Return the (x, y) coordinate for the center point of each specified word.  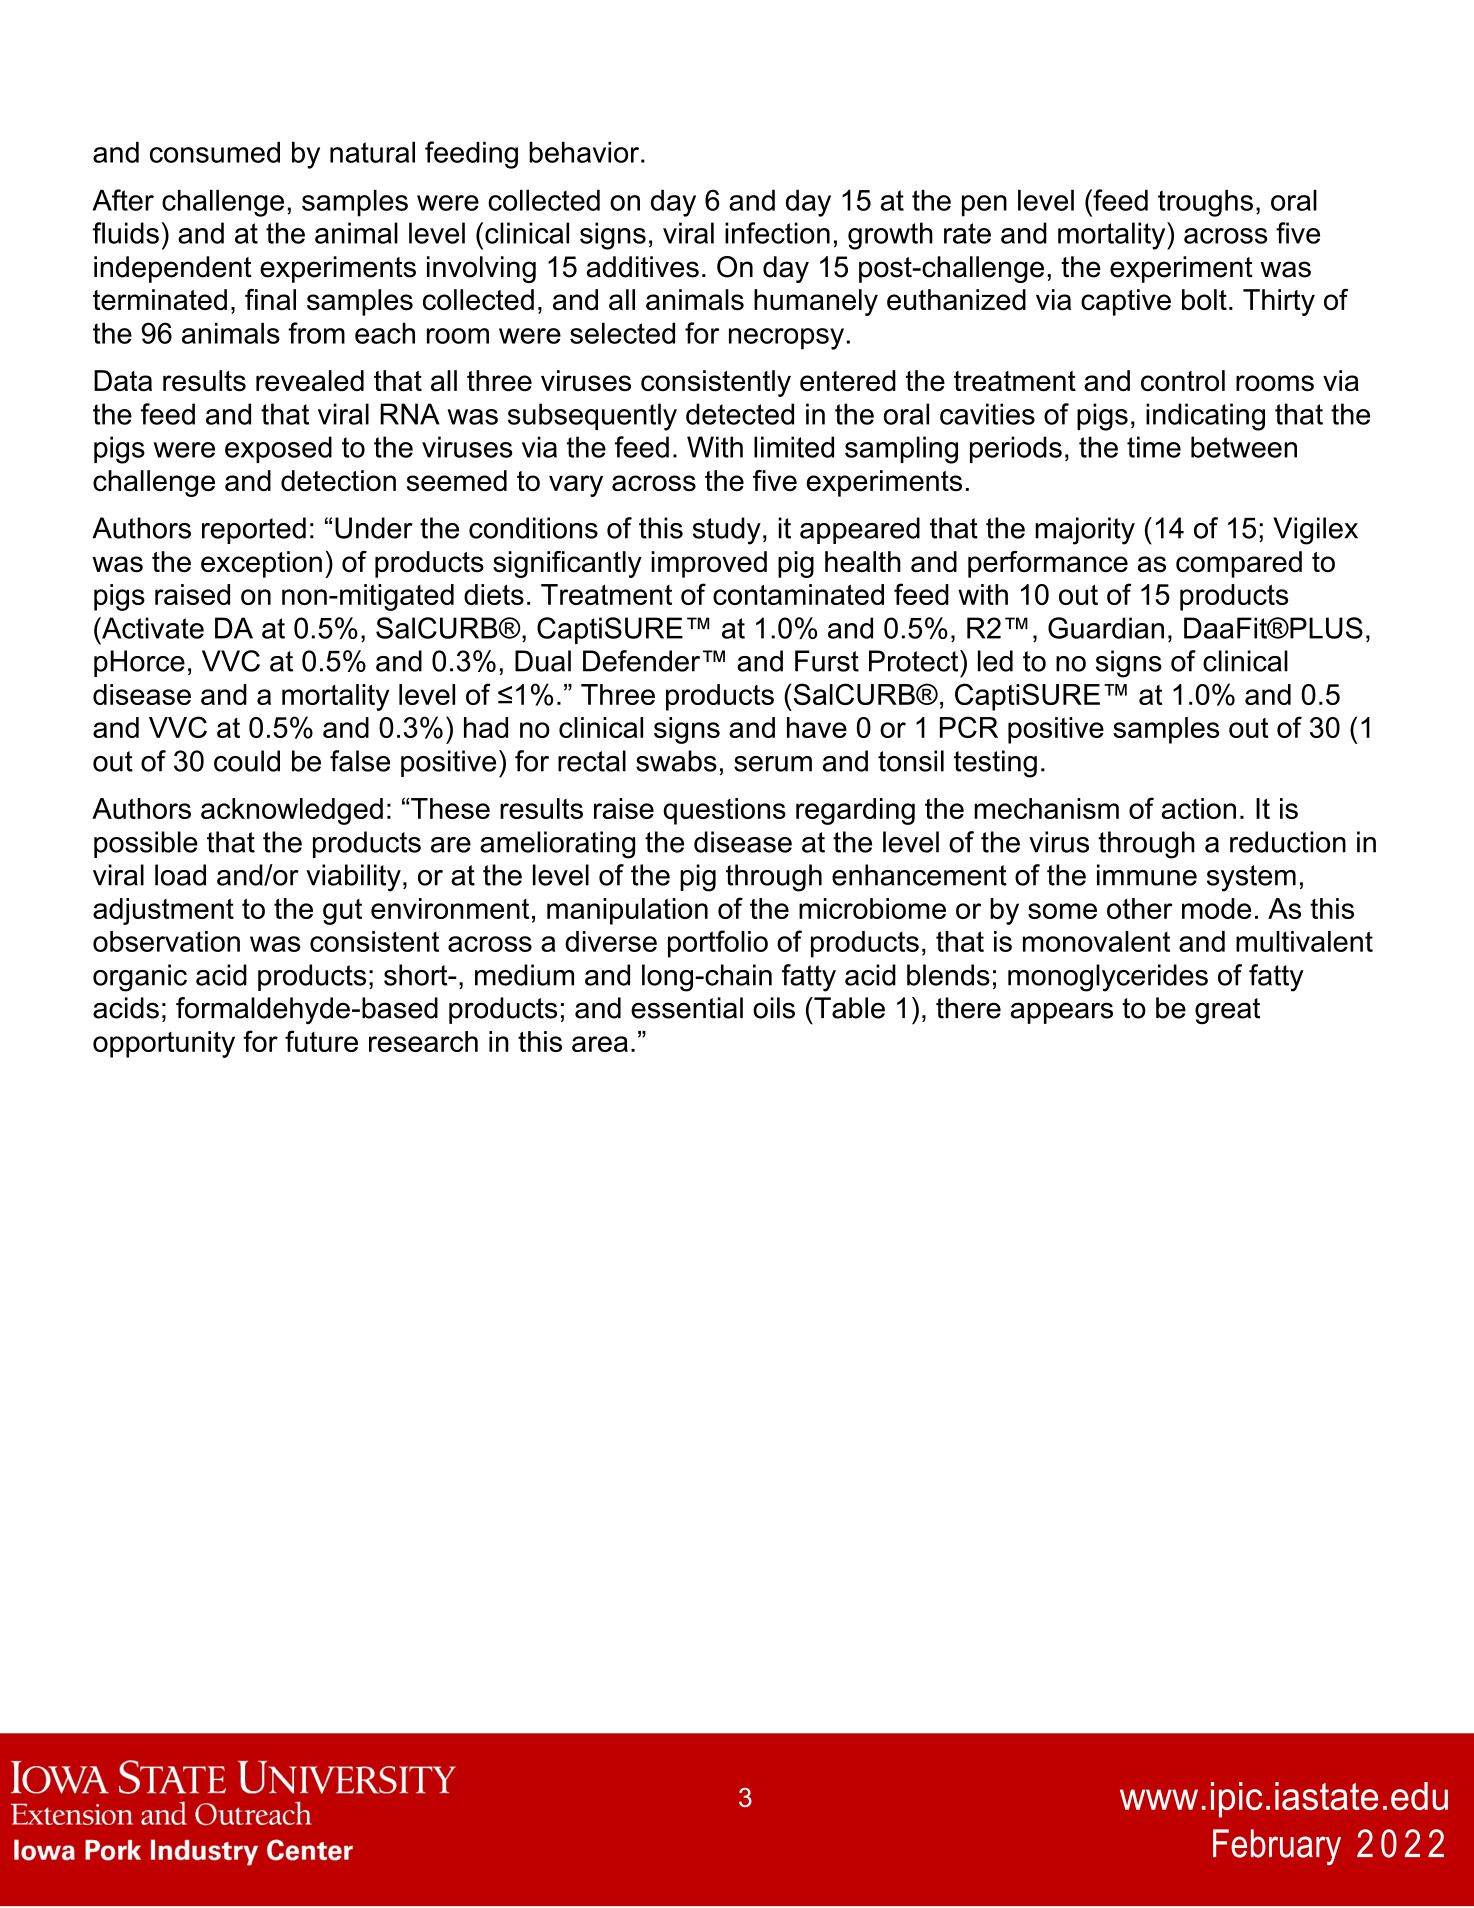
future (321, 1041)
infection (777, 233)
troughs (1205, 203)
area (600, 1044)
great (1227, 1011)
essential (687, 1008)
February (1277, 1847)
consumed (215, 152)
